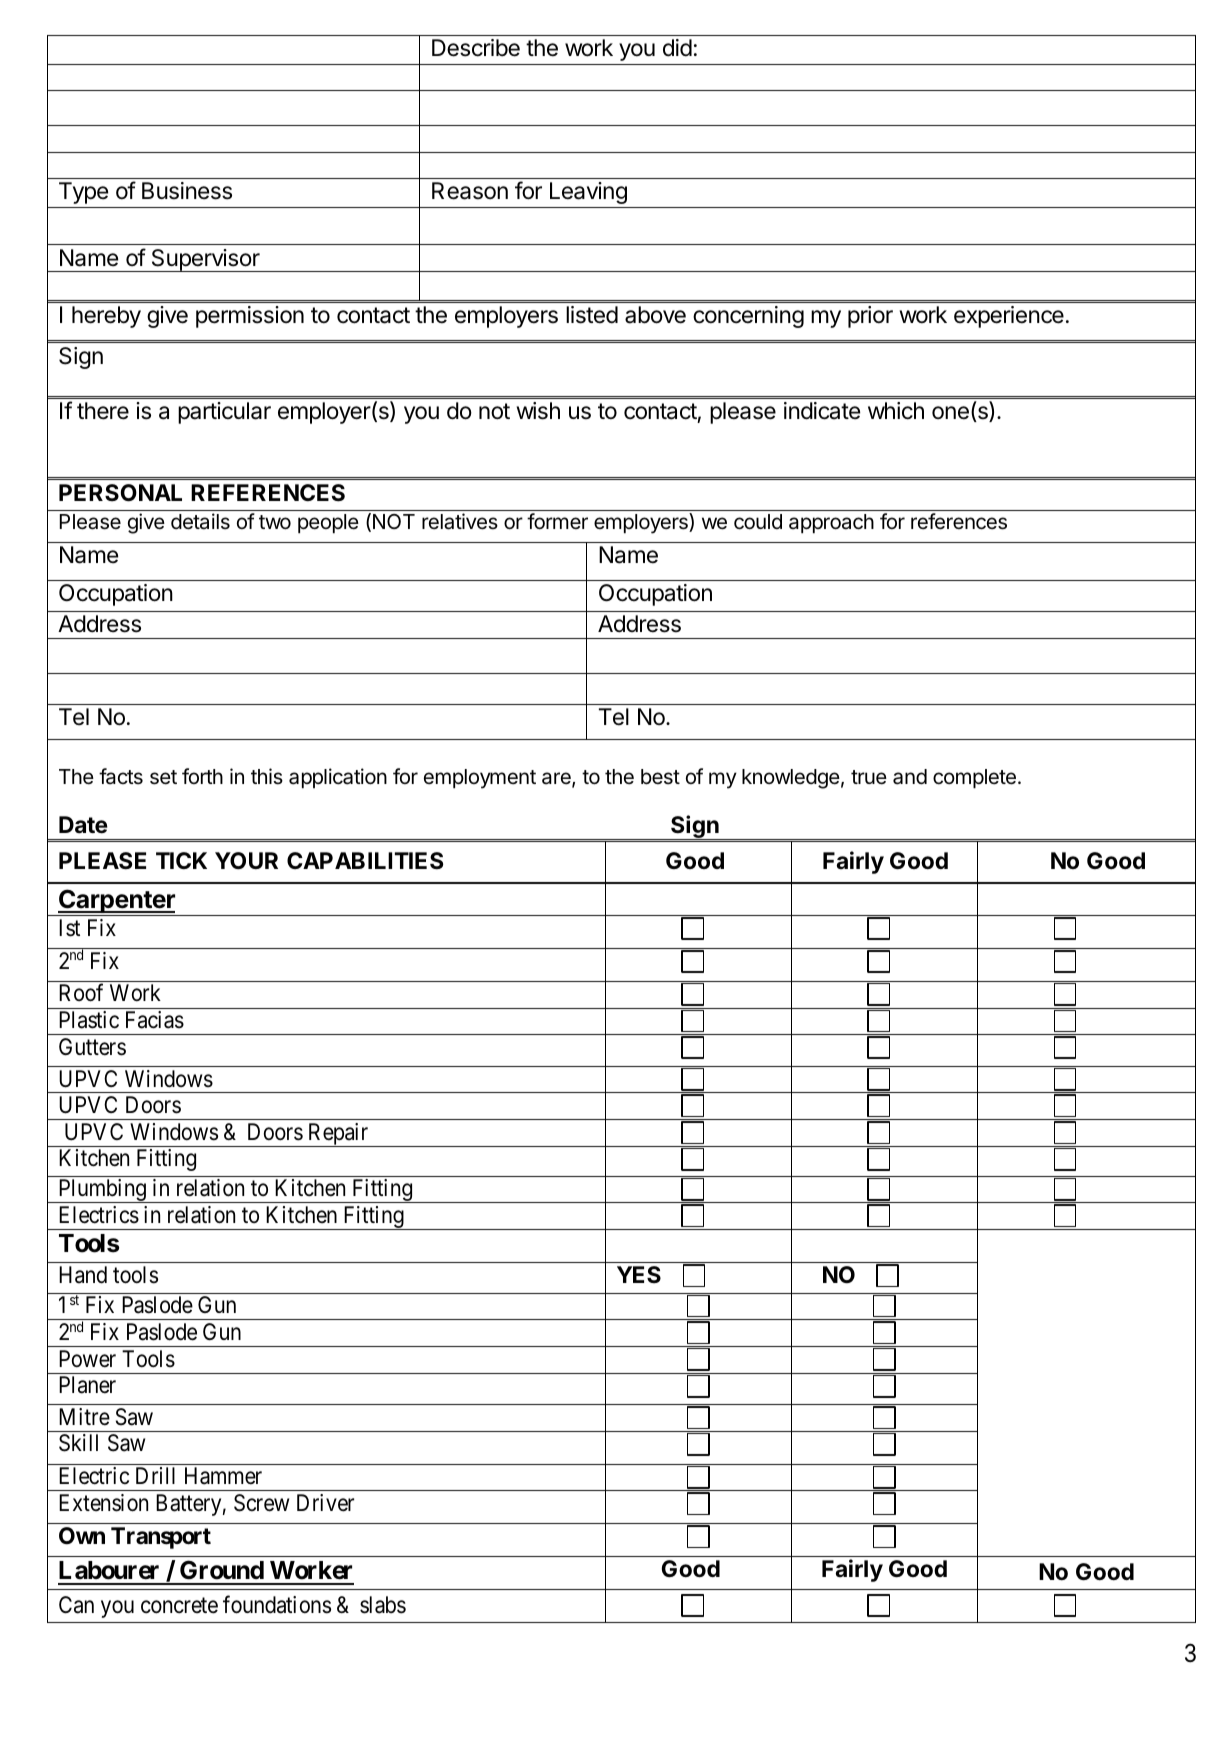 This screenshot has width=1231, height=1741. I want to click on YES, so click(639, 1275).
